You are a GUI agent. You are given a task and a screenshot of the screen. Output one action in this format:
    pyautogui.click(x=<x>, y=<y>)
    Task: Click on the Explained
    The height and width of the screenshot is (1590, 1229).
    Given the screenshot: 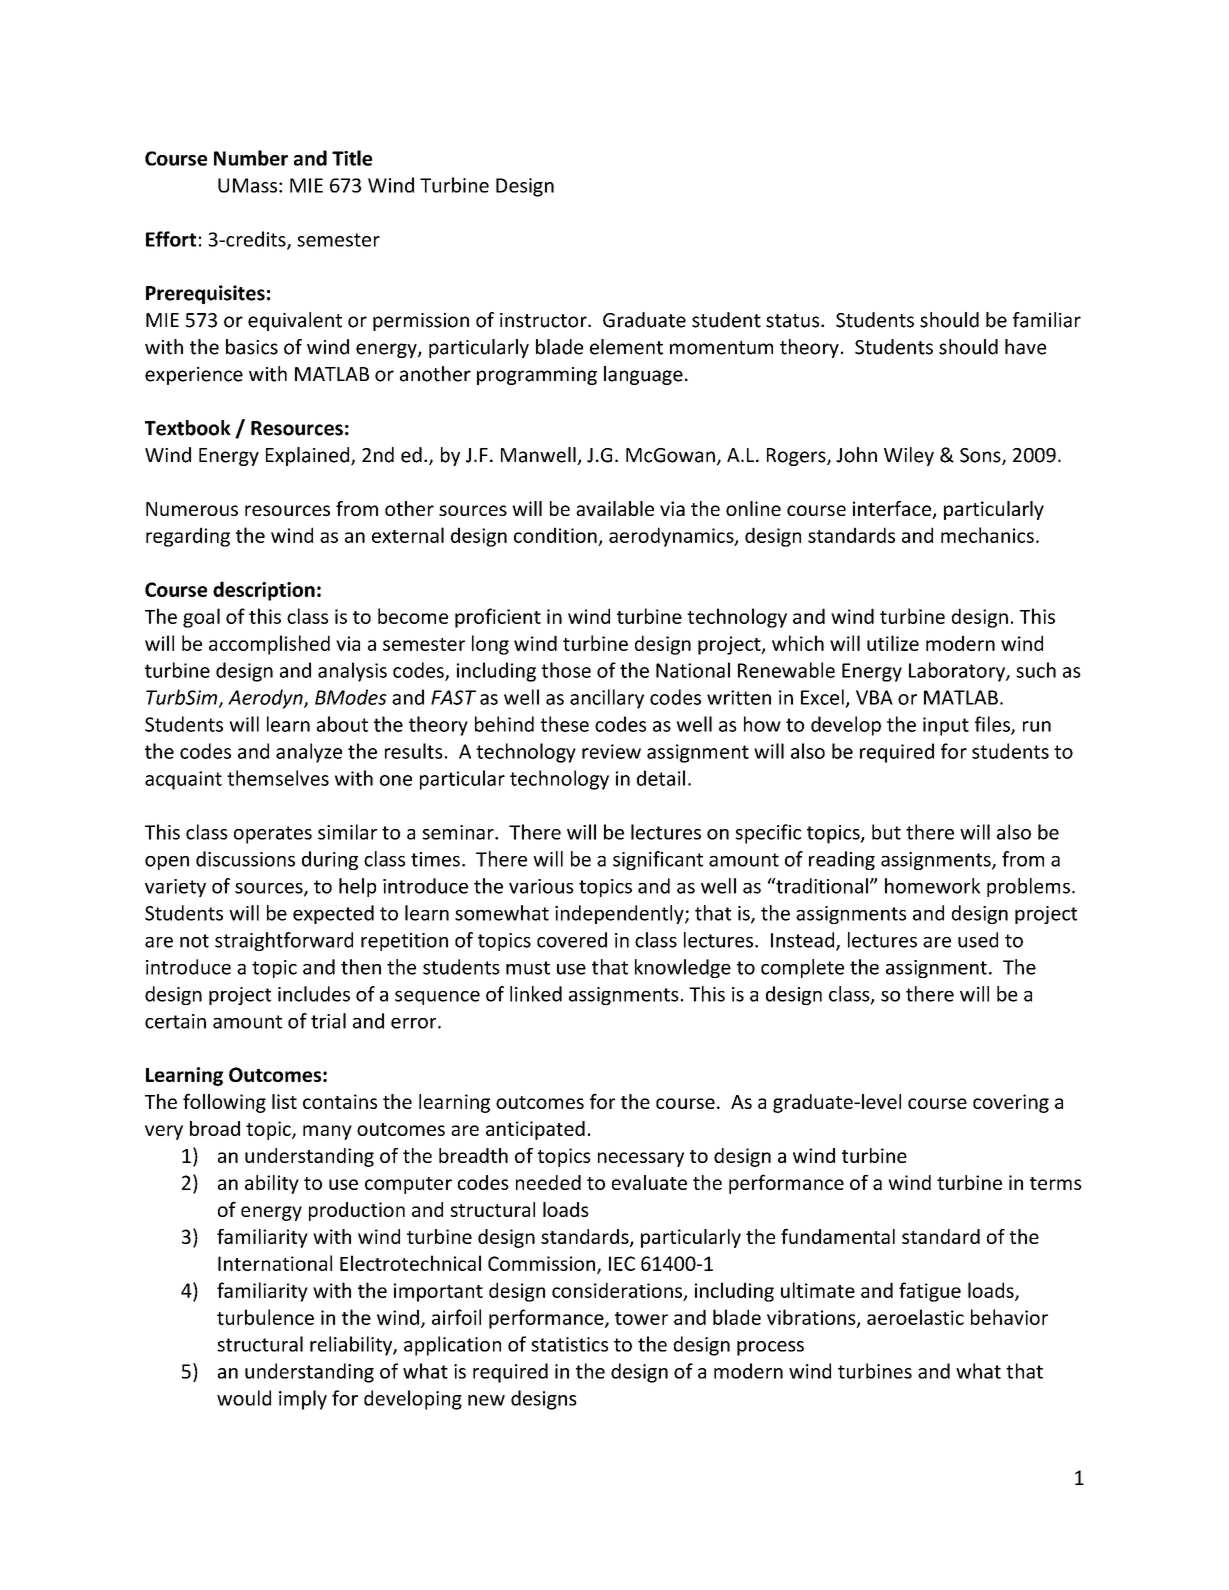 What is the action you would take?
    pyautogui.click(x=309, y=456)
